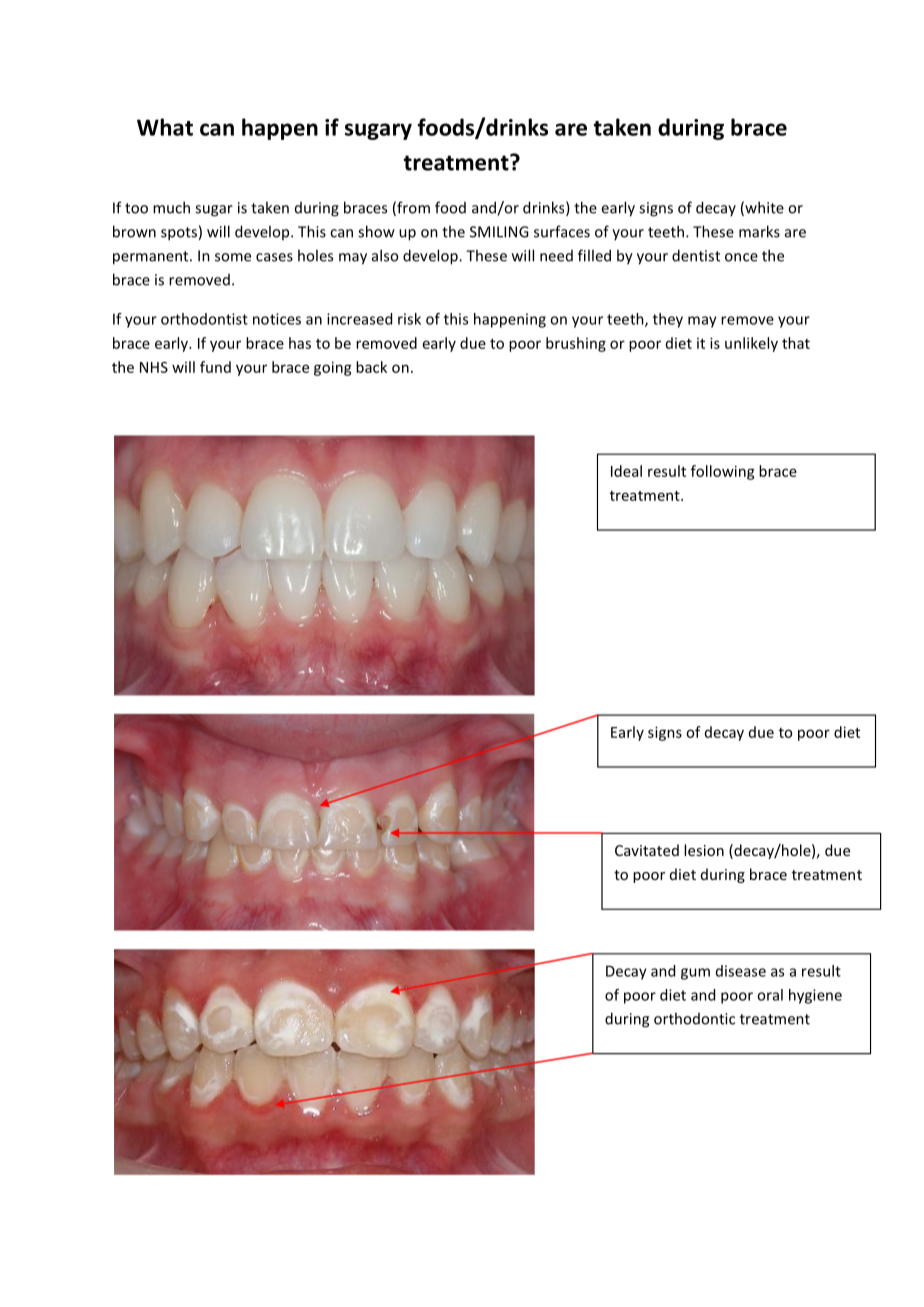  I want to click on SMILING, so click(499, 232).
